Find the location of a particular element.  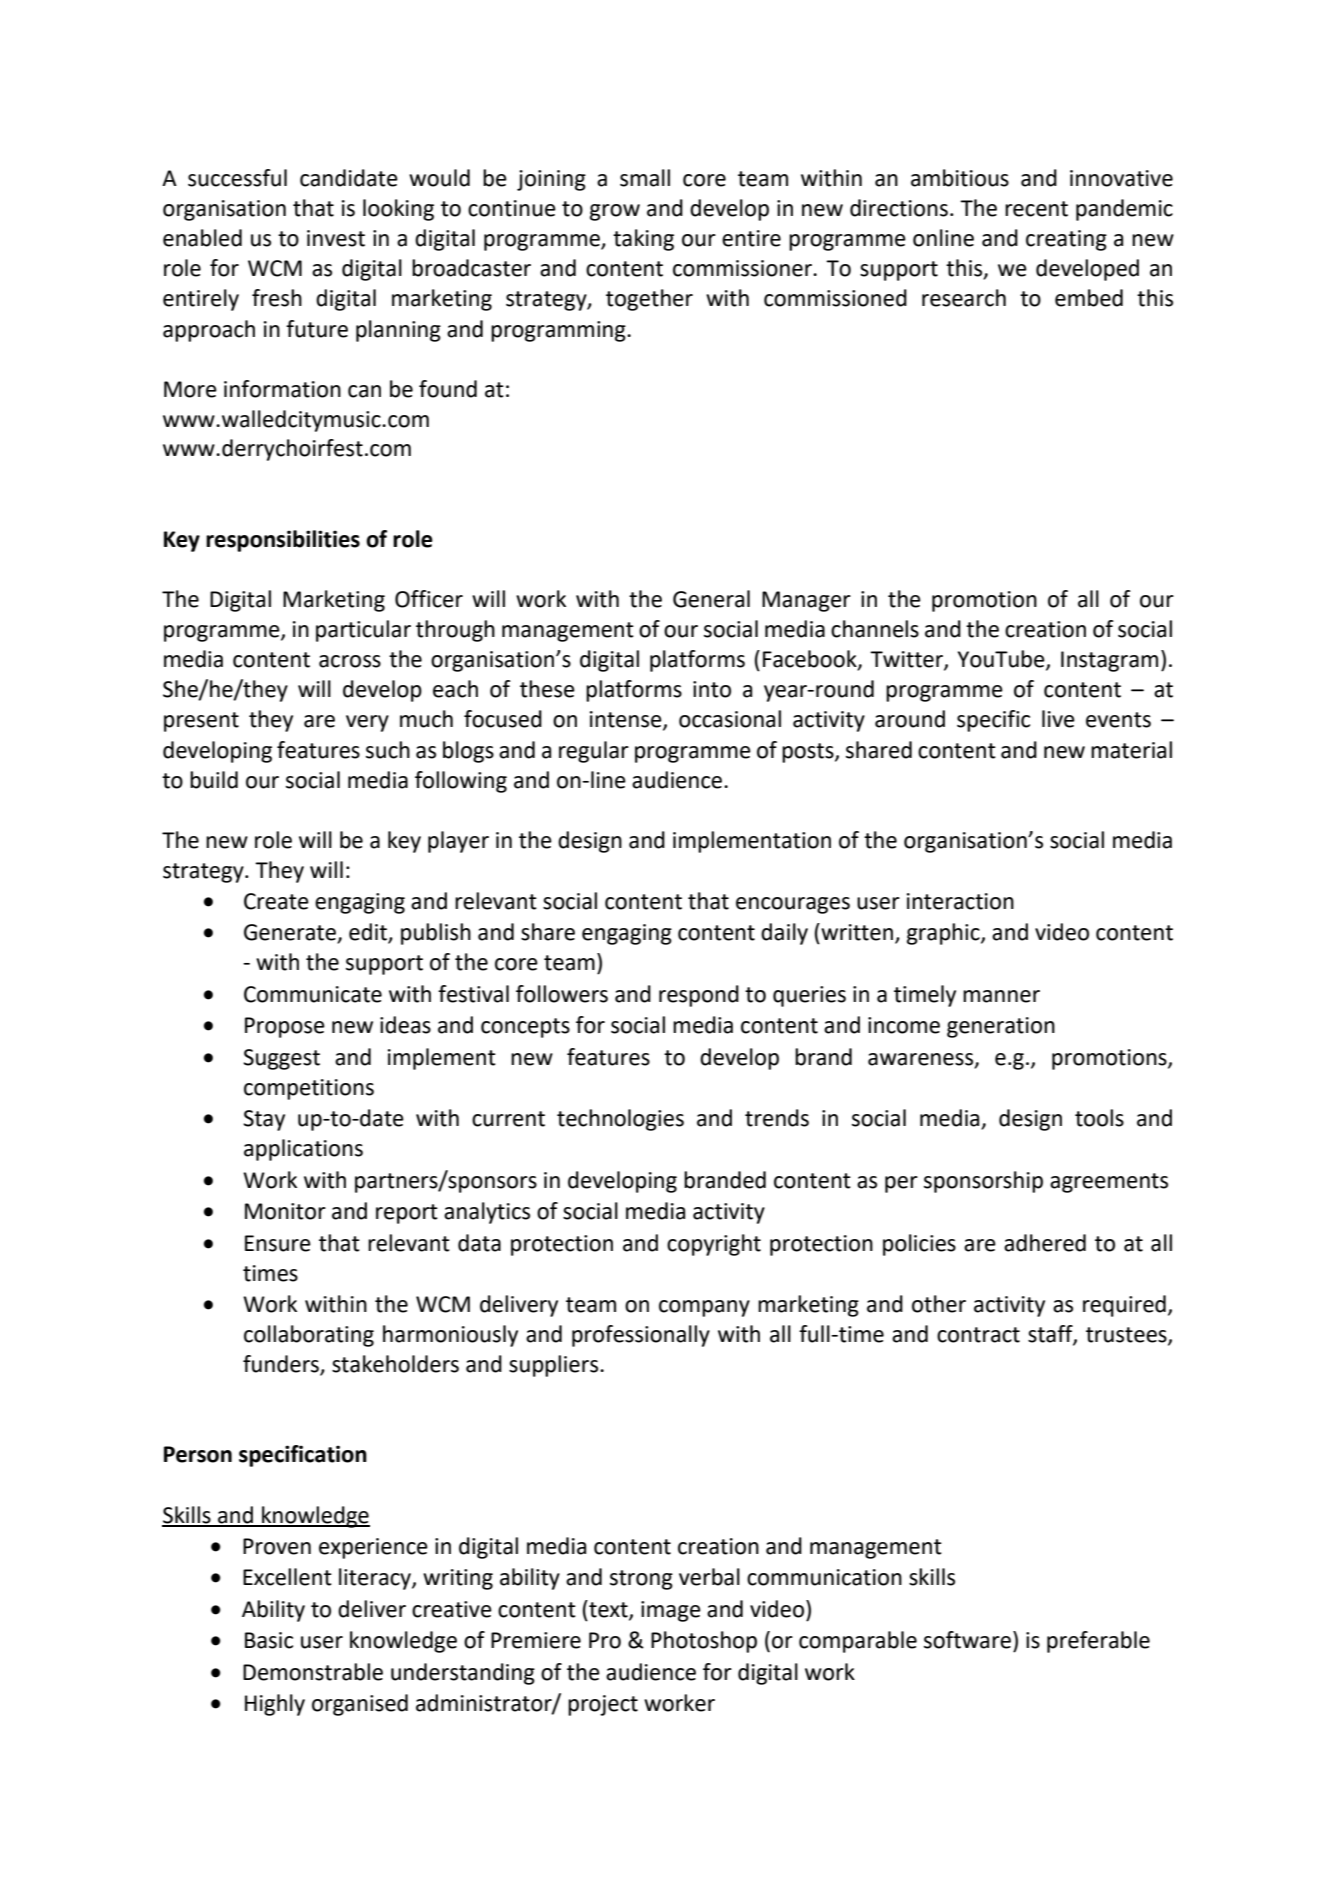

software is located at coordinates (967, 1640).
